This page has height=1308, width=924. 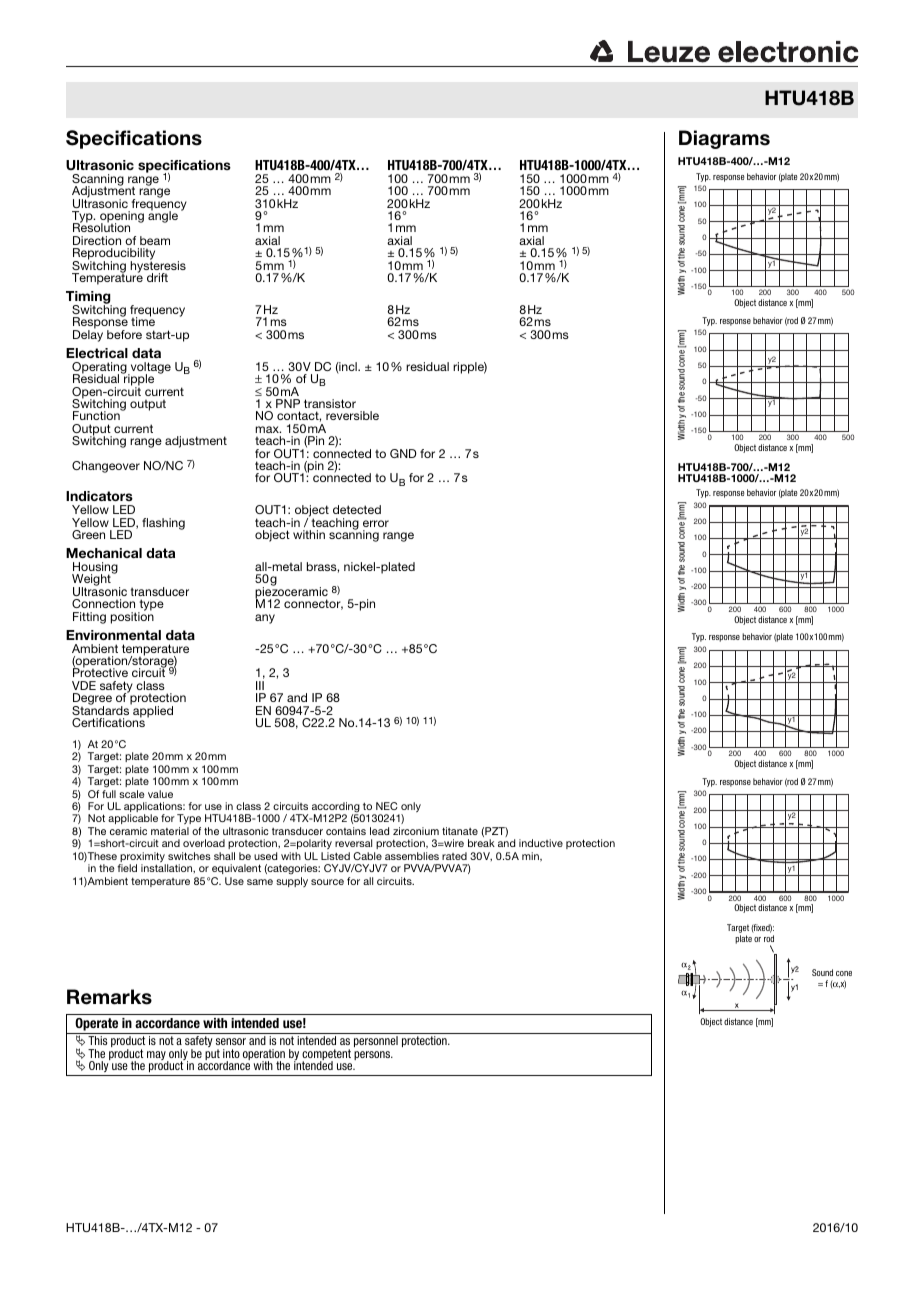 What do you see at coordinates (416, 831) in the page?
I see `zirconium` at bounding box center [416, 831].
